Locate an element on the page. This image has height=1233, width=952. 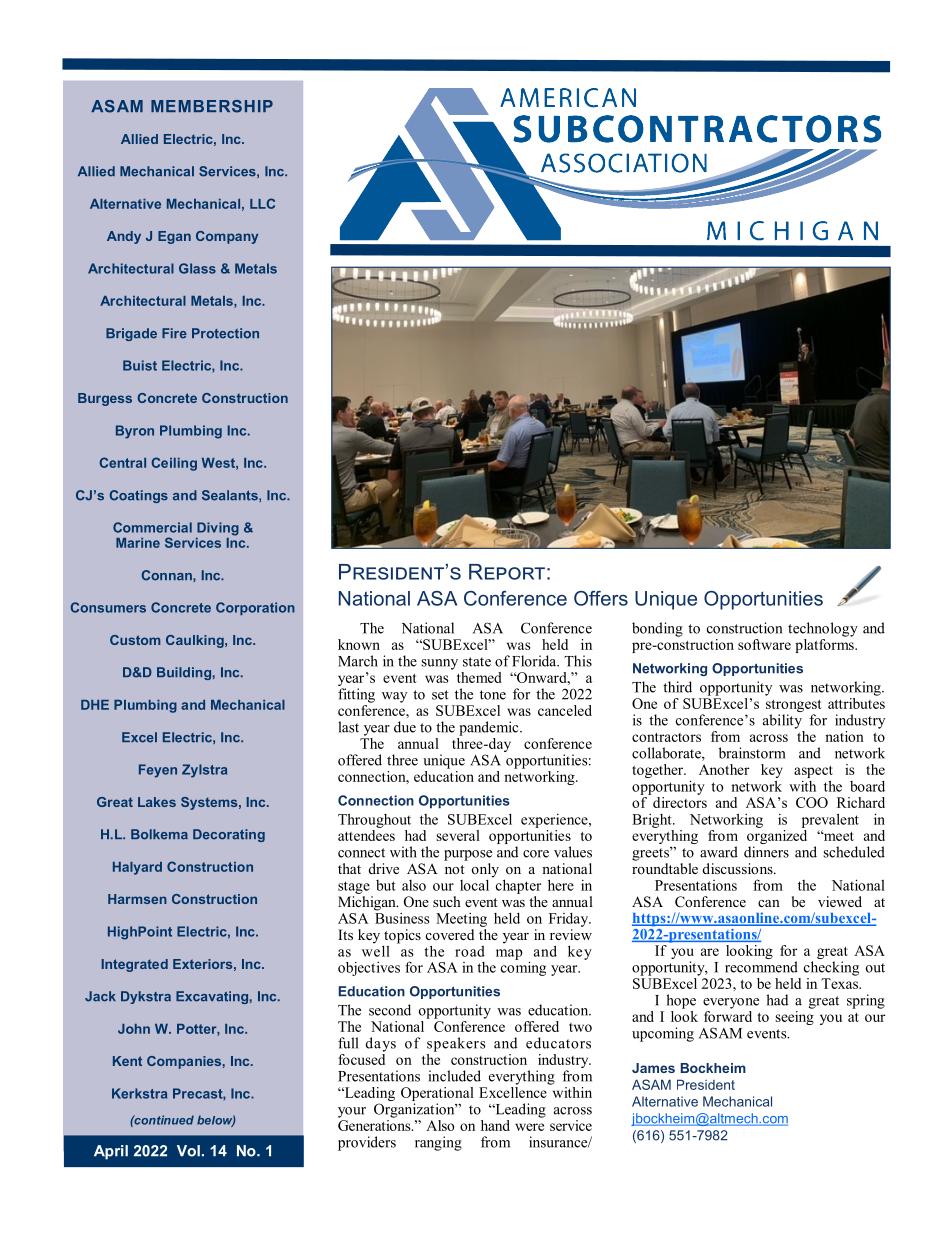
state is located at coordinates (477, 662).
